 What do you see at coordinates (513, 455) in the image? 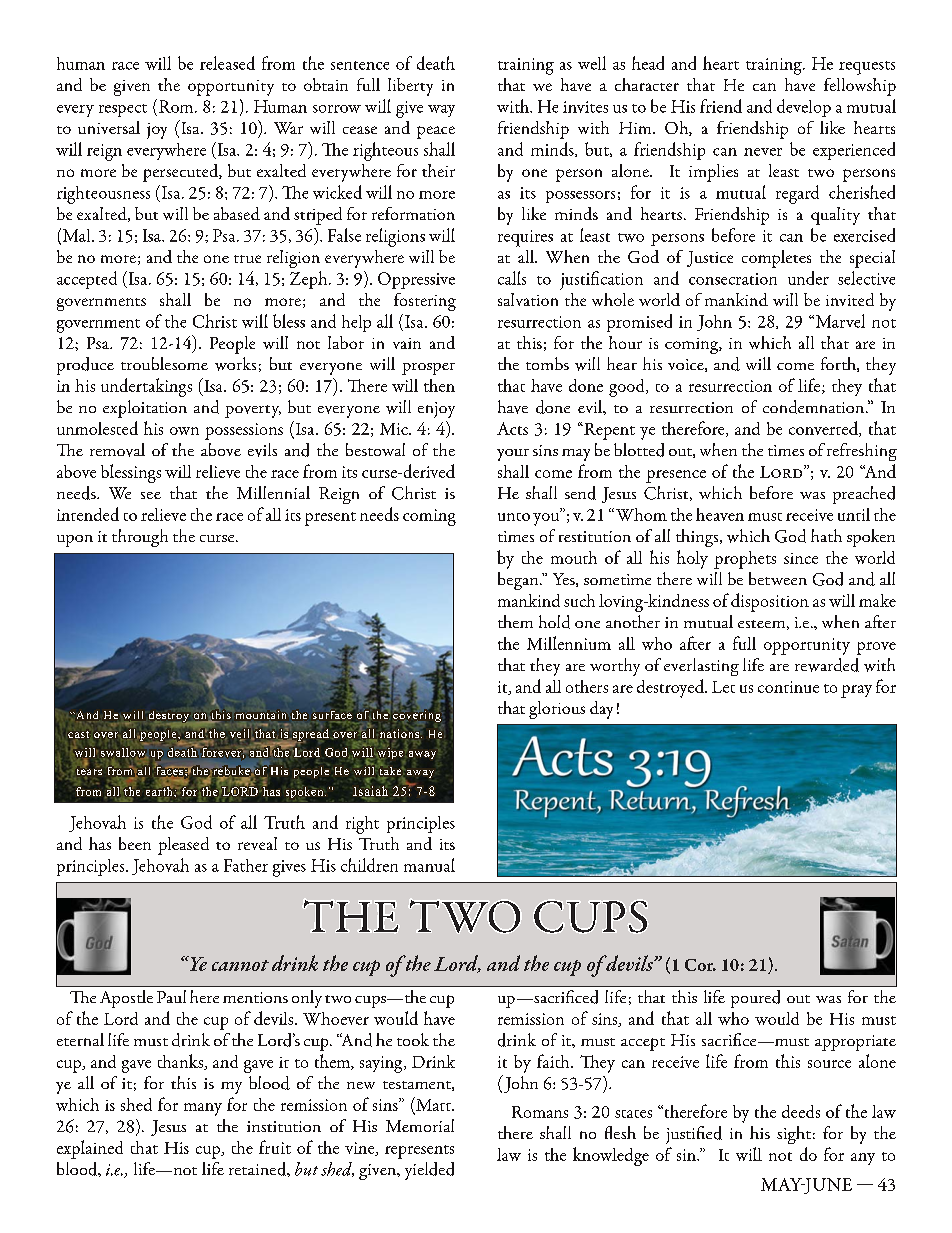
I see `your` at bounding box center [513, 455].
